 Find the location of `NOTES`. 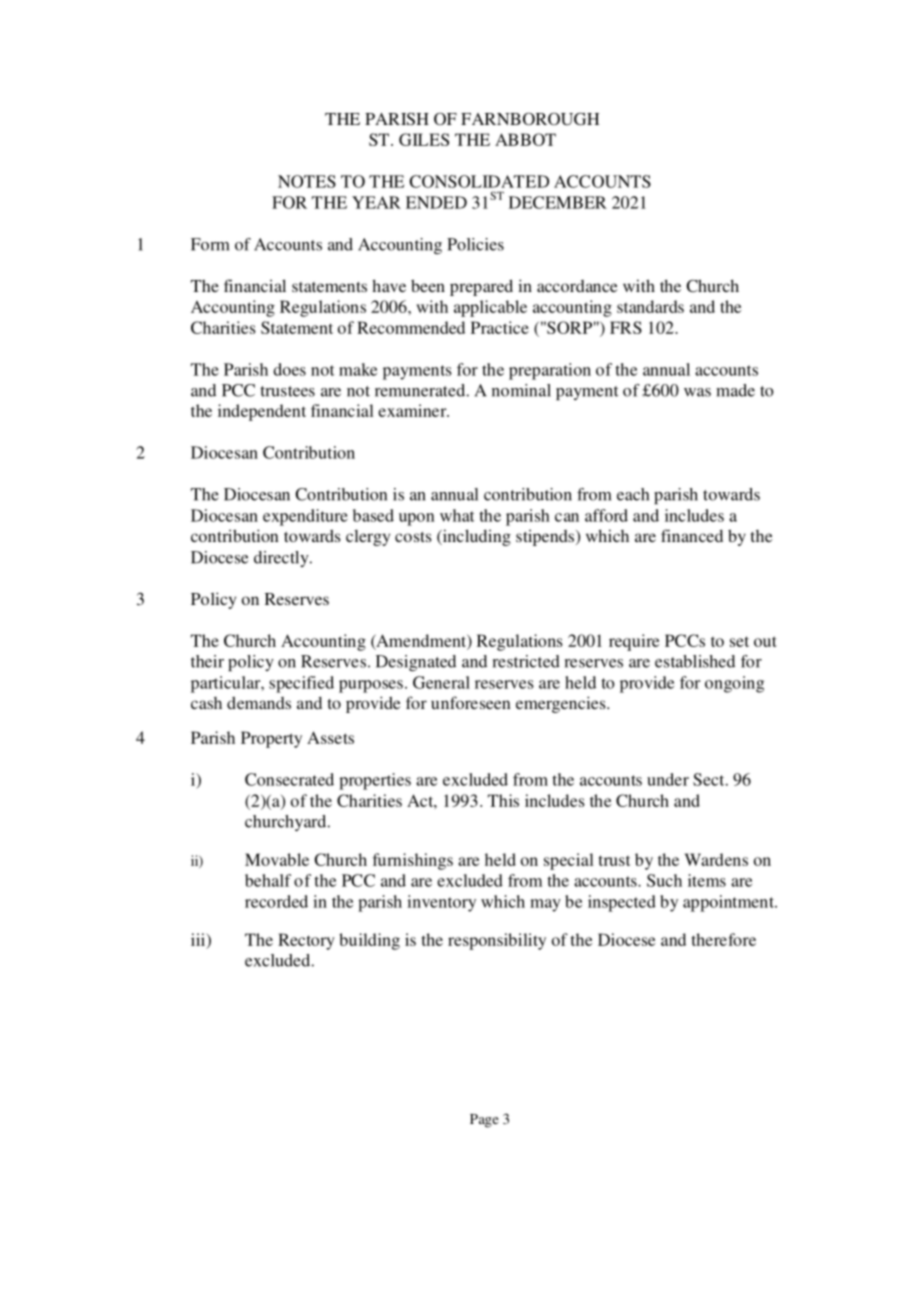

NOTES is located at coordinates (307, 181).
